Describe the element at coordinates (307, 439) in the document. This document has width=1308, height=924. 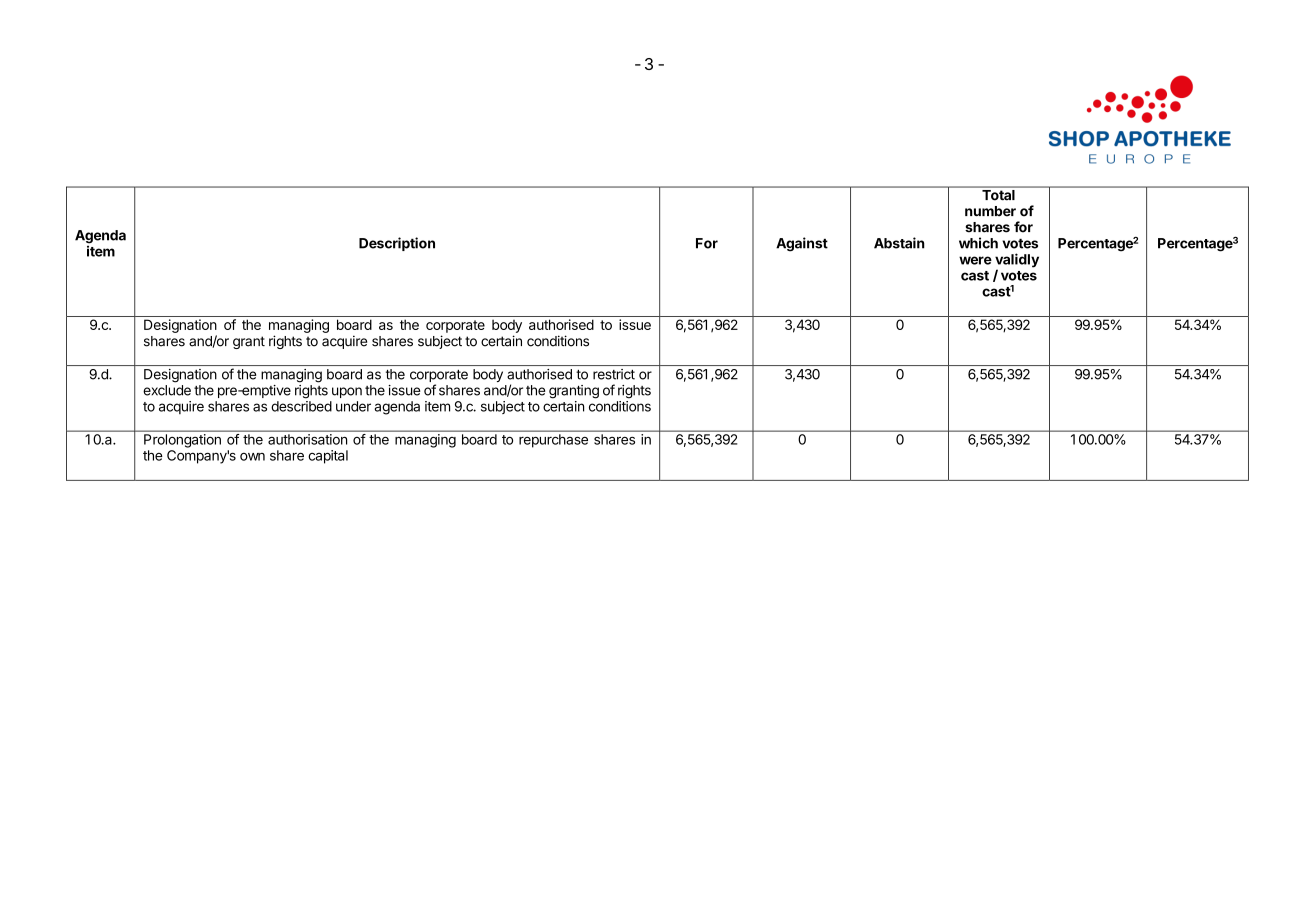
I see `authorisation` at that location.
